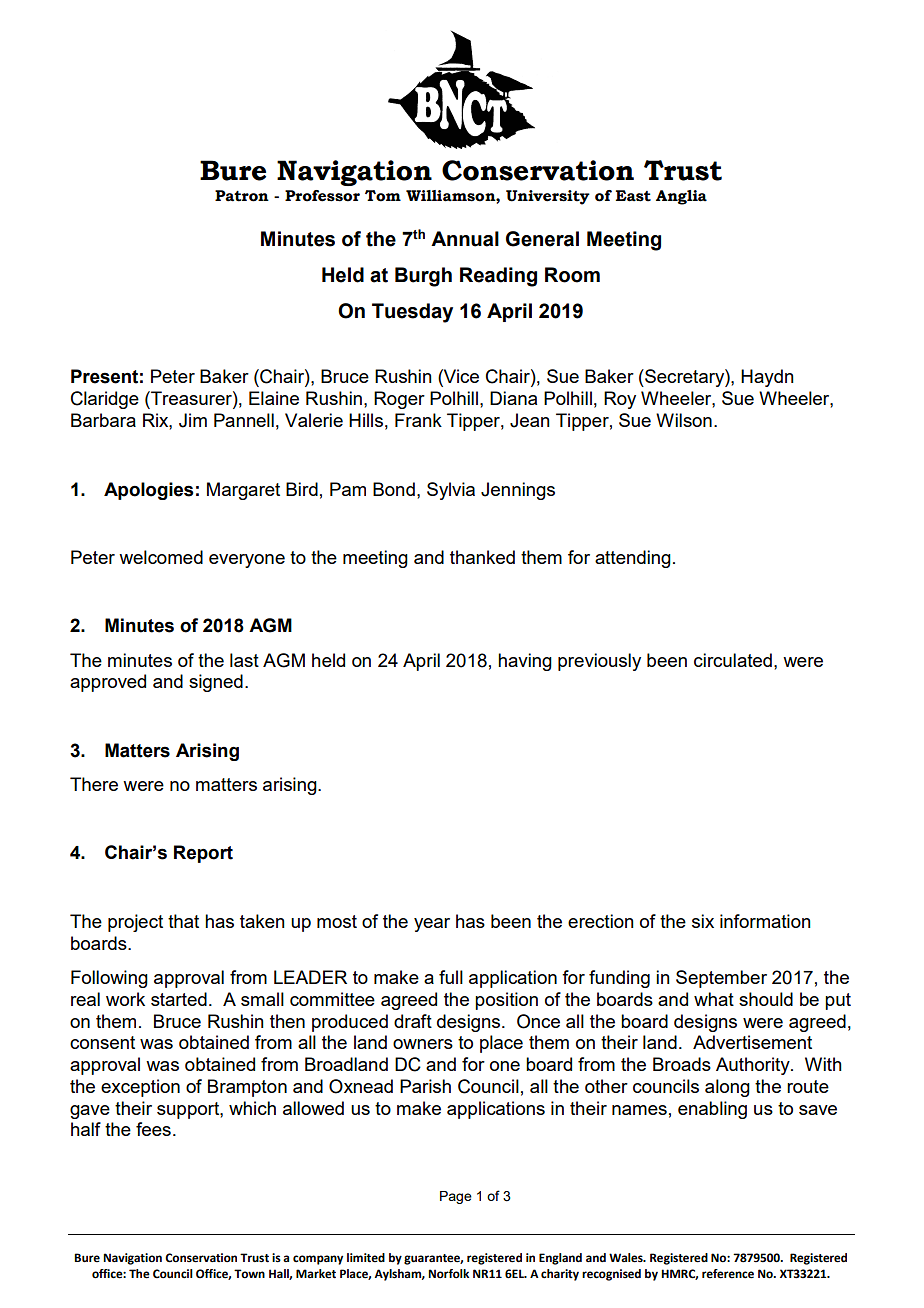 The width and height of the screenshot is (924, 1308). Describe the element at coordinates (249, 1274) in the screenshot. I see `Town` at that location.
